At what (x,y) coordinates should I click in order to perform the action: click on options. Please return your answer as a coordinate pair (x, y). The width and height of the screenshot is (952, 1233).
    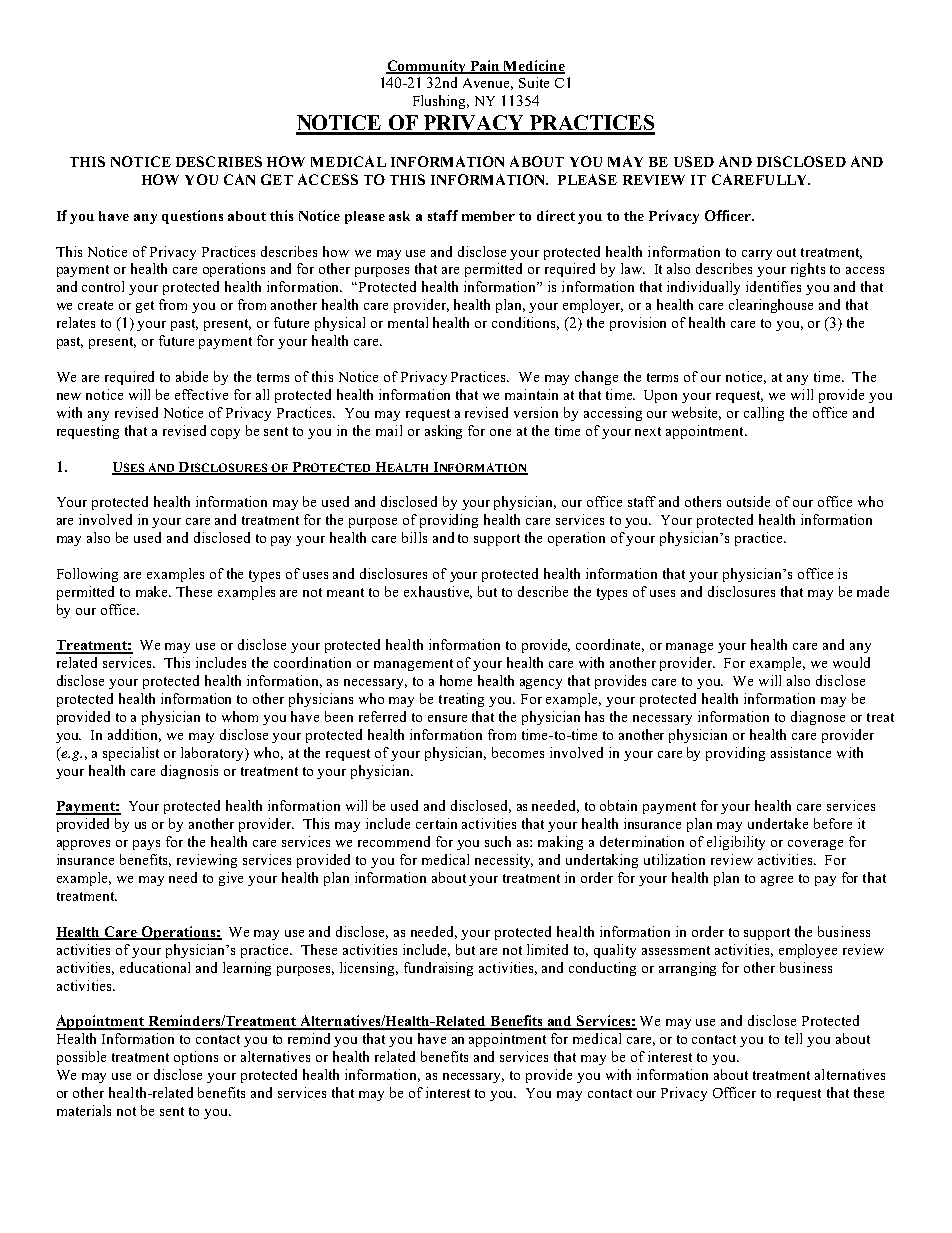
    Looking at the image, I should click on (196, 1058).
